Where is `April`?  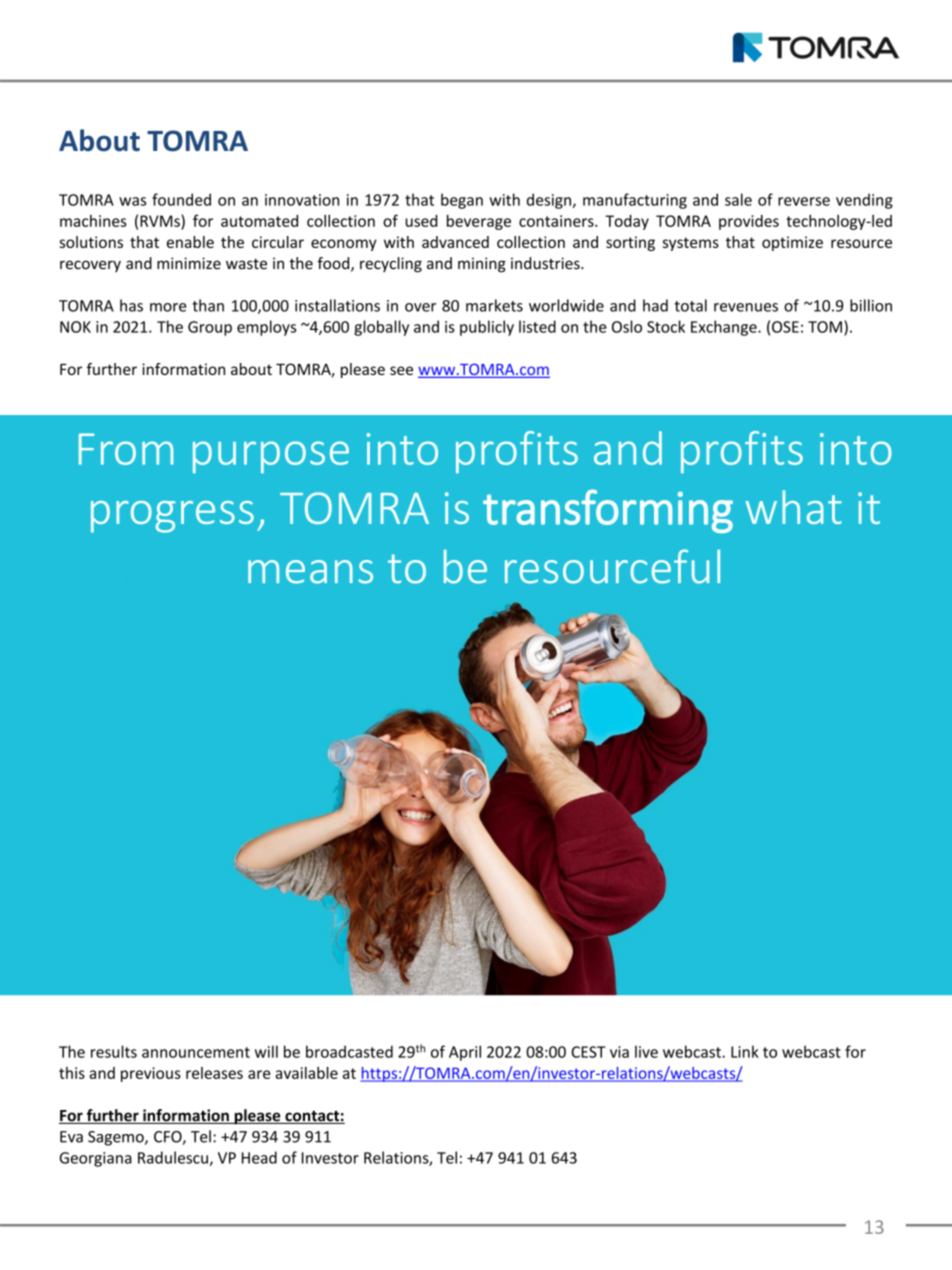
April is located at coordinates (465, 1053).
